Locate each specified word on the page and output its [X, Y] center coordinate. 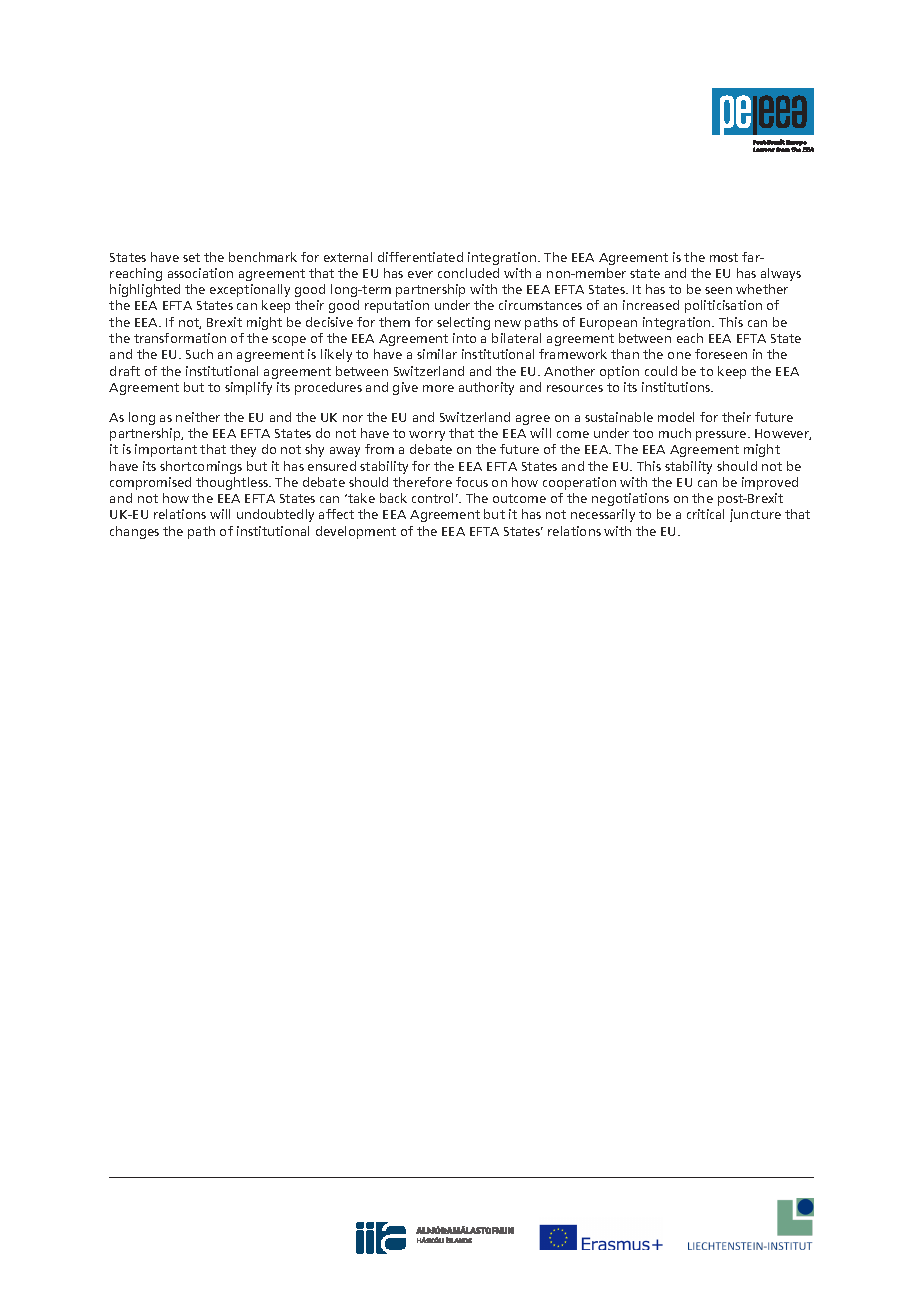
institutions [677, 387]
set [191, 257]
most [724, 257]
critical [705, 514]
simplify [248, 388]
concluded [468, 273]
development [356, 532]
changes [134, 532]
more [438, 388]
